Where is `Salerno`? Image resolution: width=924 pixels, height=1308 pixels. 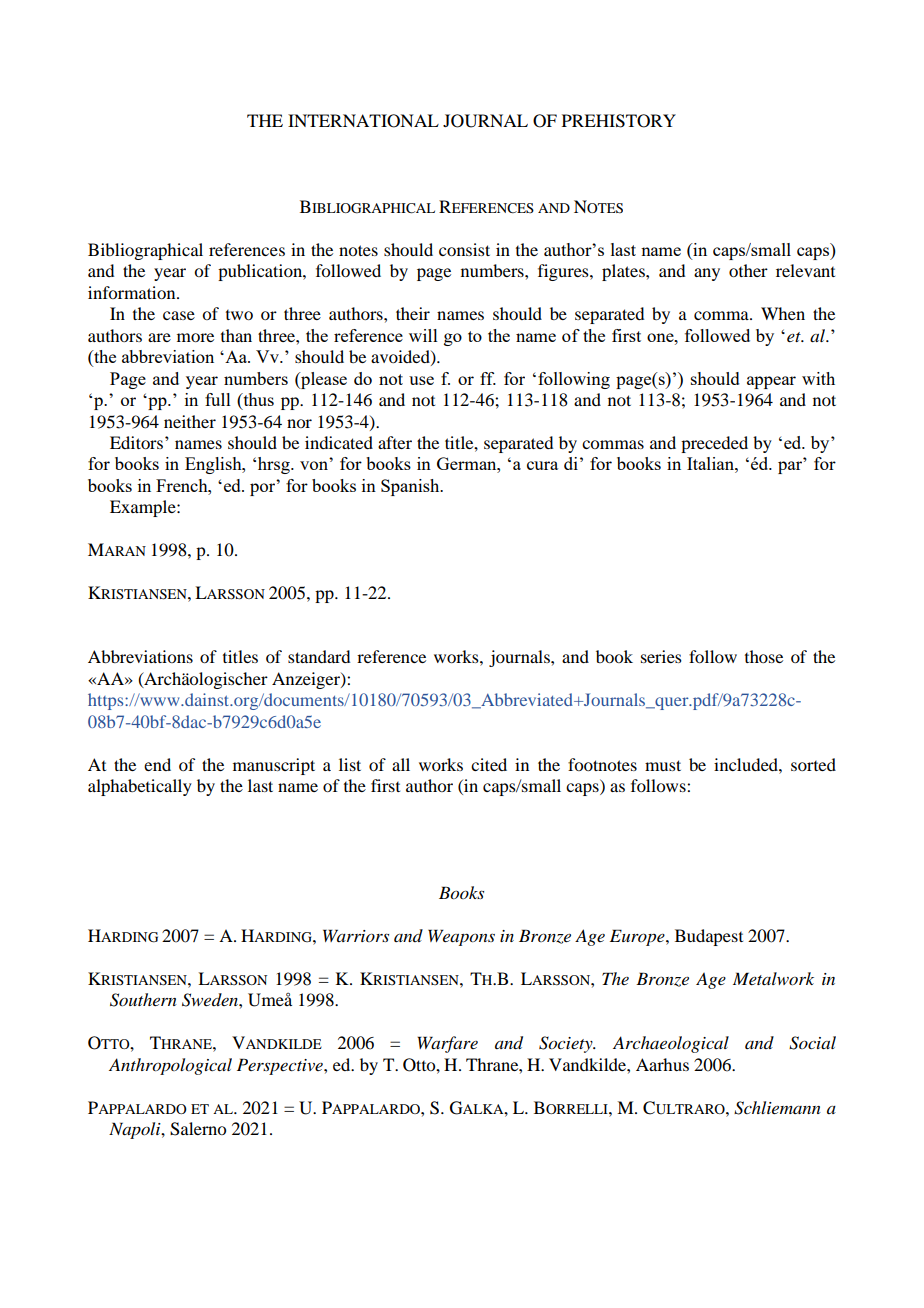
Salerno is located at coordinates (198, 1129).
